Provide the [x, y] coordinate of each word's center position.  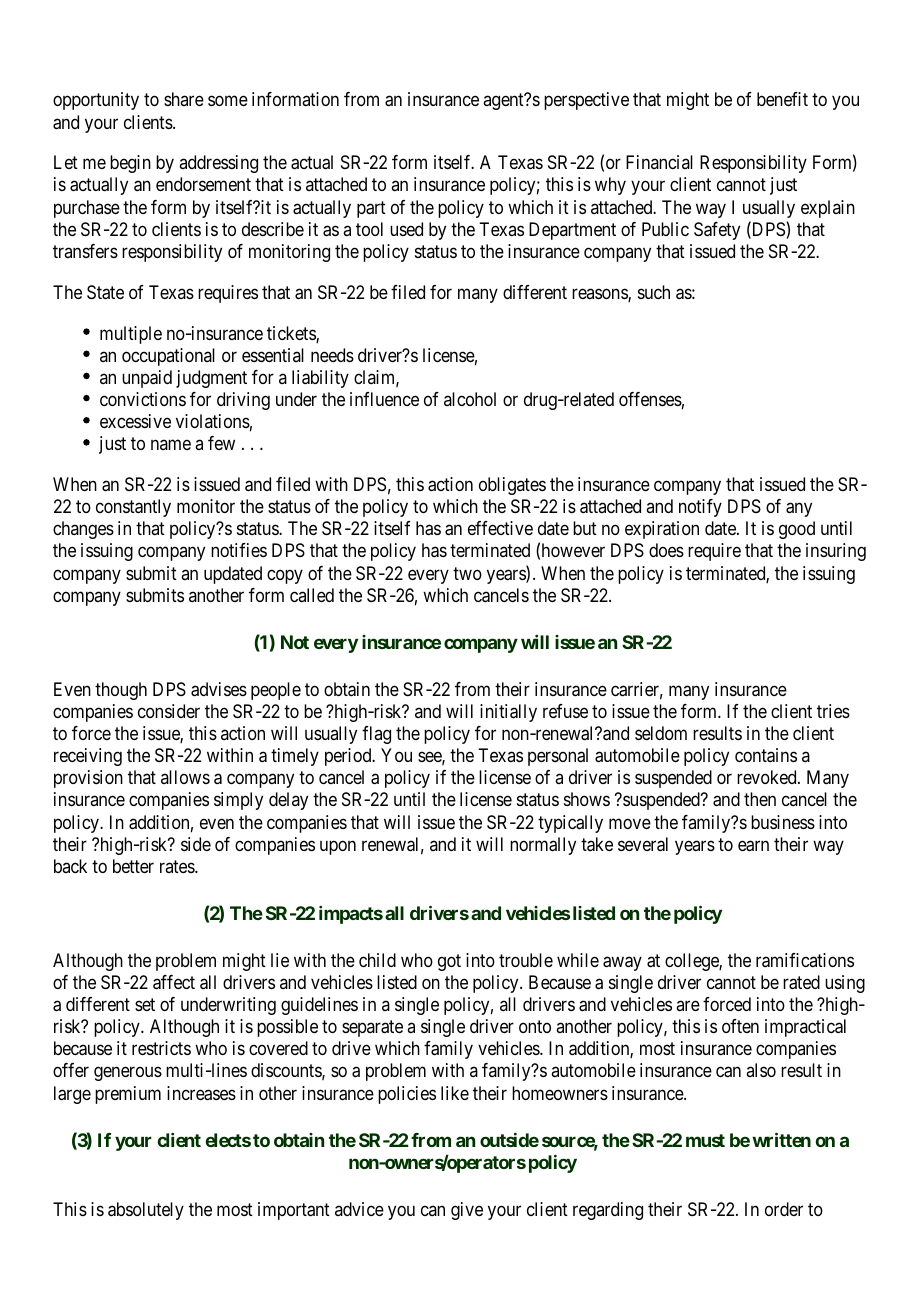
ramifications [805, 960]
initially [508, 713]
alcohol [470, 399]
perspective [586, 101]
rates [178, 866]
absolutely [146, 1211]
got [449, 962]
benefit [782, 99]
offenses [650, 399]
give [467, 1211]
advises [219, 689]
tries [833, 711]
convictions [143, 399]
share [184, 99]
